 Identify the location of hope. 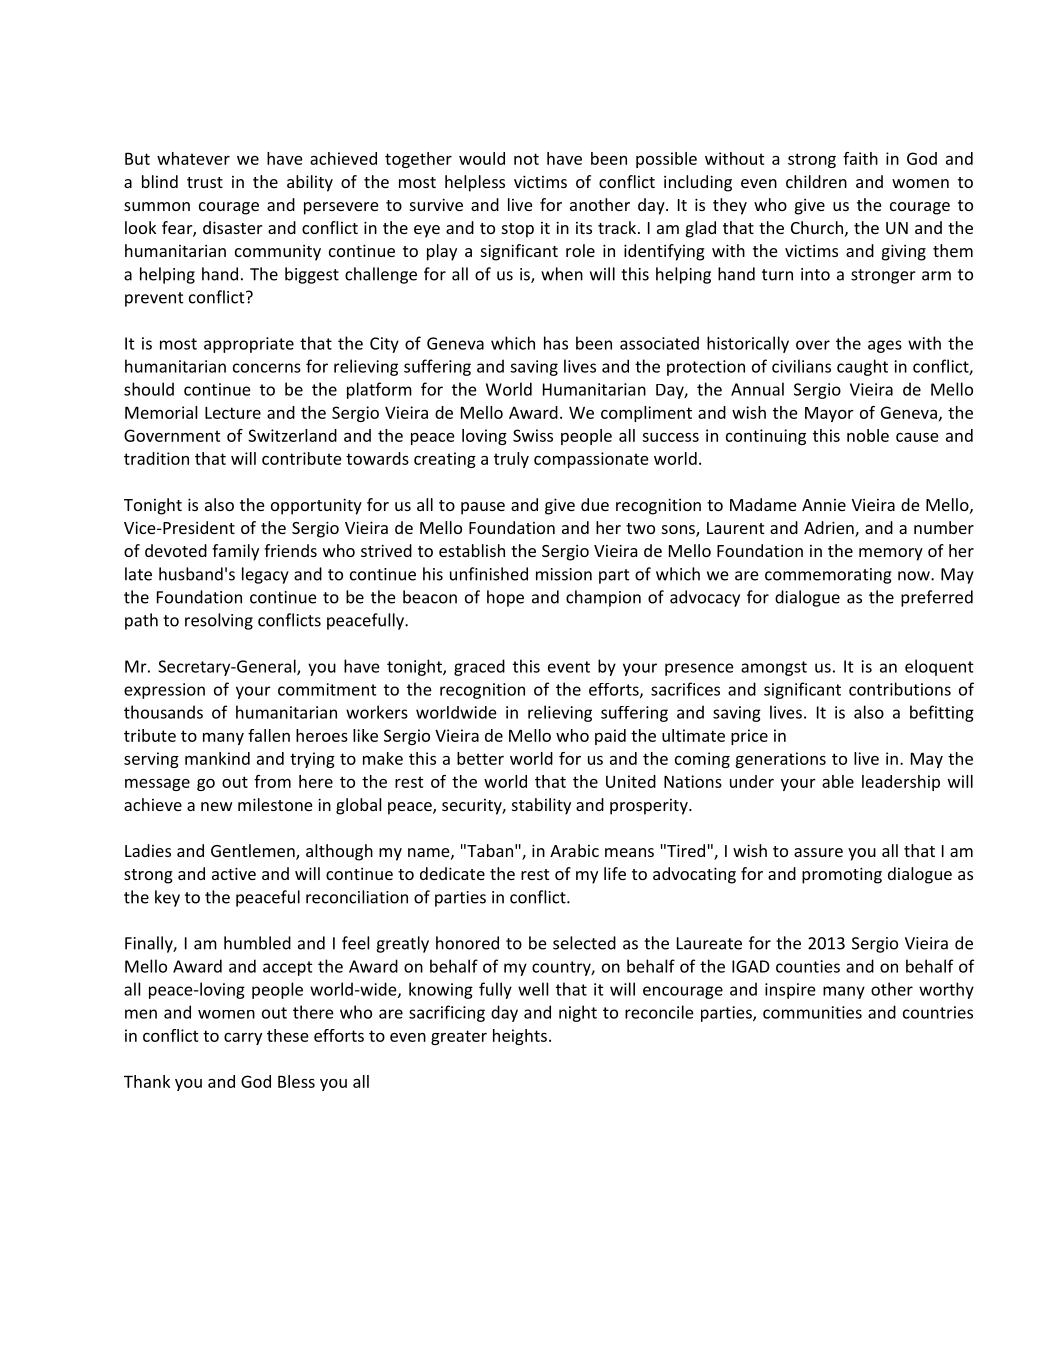
(505, 598).
